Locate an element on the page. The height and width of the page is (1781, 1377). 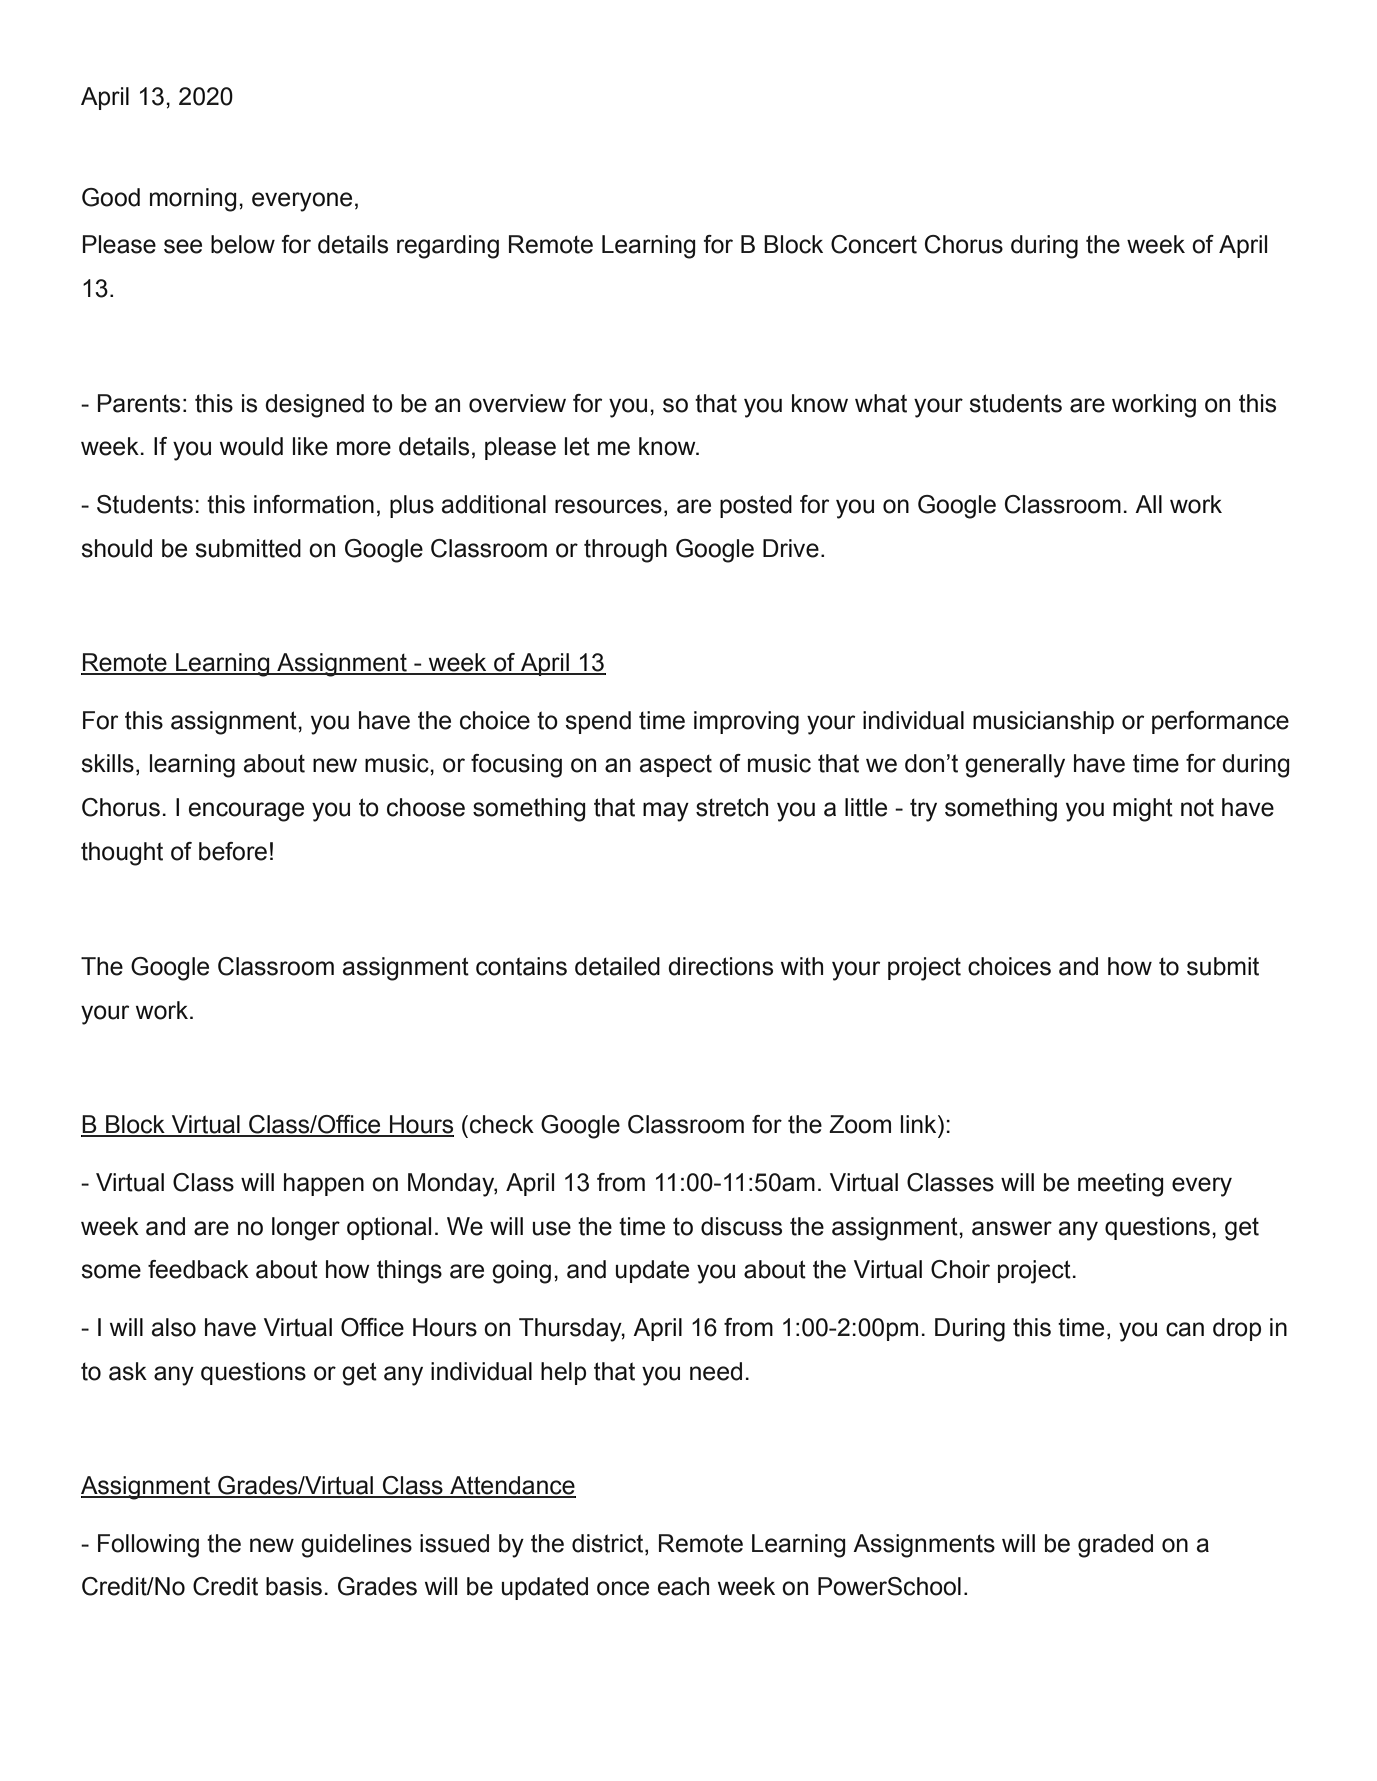
basis is located at coordinates (294, 1586).
